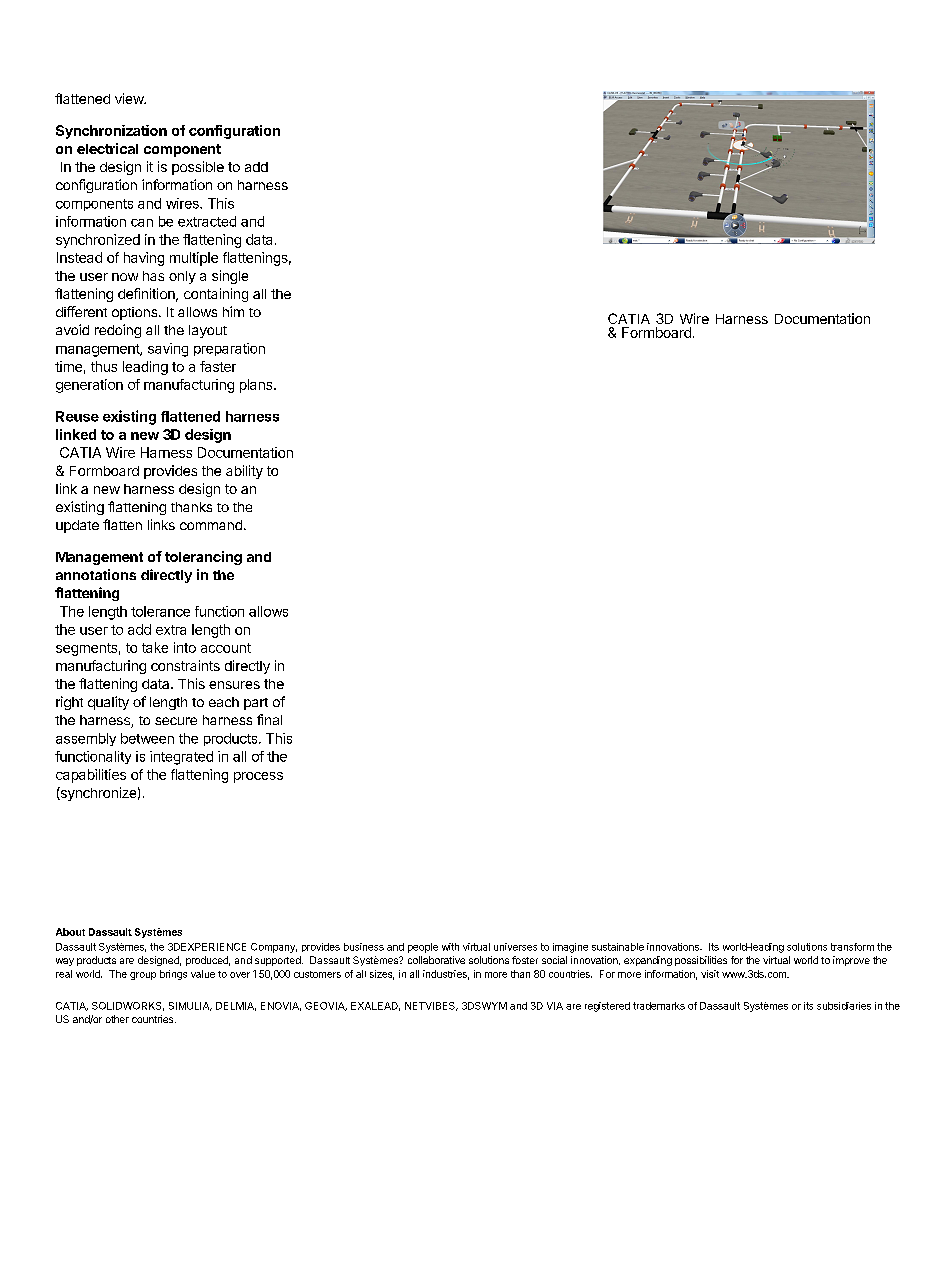 This page has height=1267, width=952. What do you see at coordinates (96, 574) in the page?
I see `annotations` at bounding box center [96, 574].
